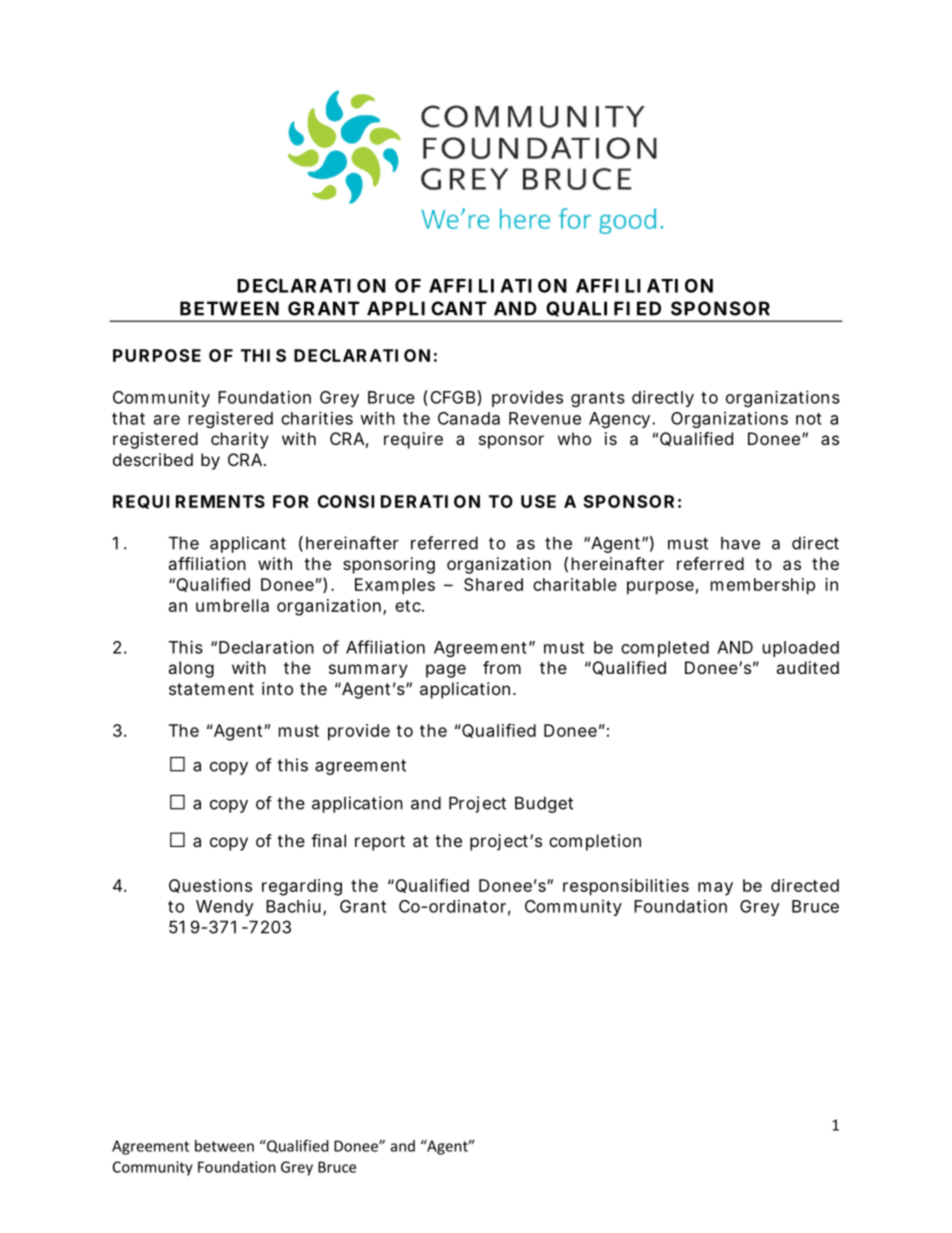  What do you see at coordinates (240, 440) in the screenshot?
I see `charity` at bounding box center [240, 440].
